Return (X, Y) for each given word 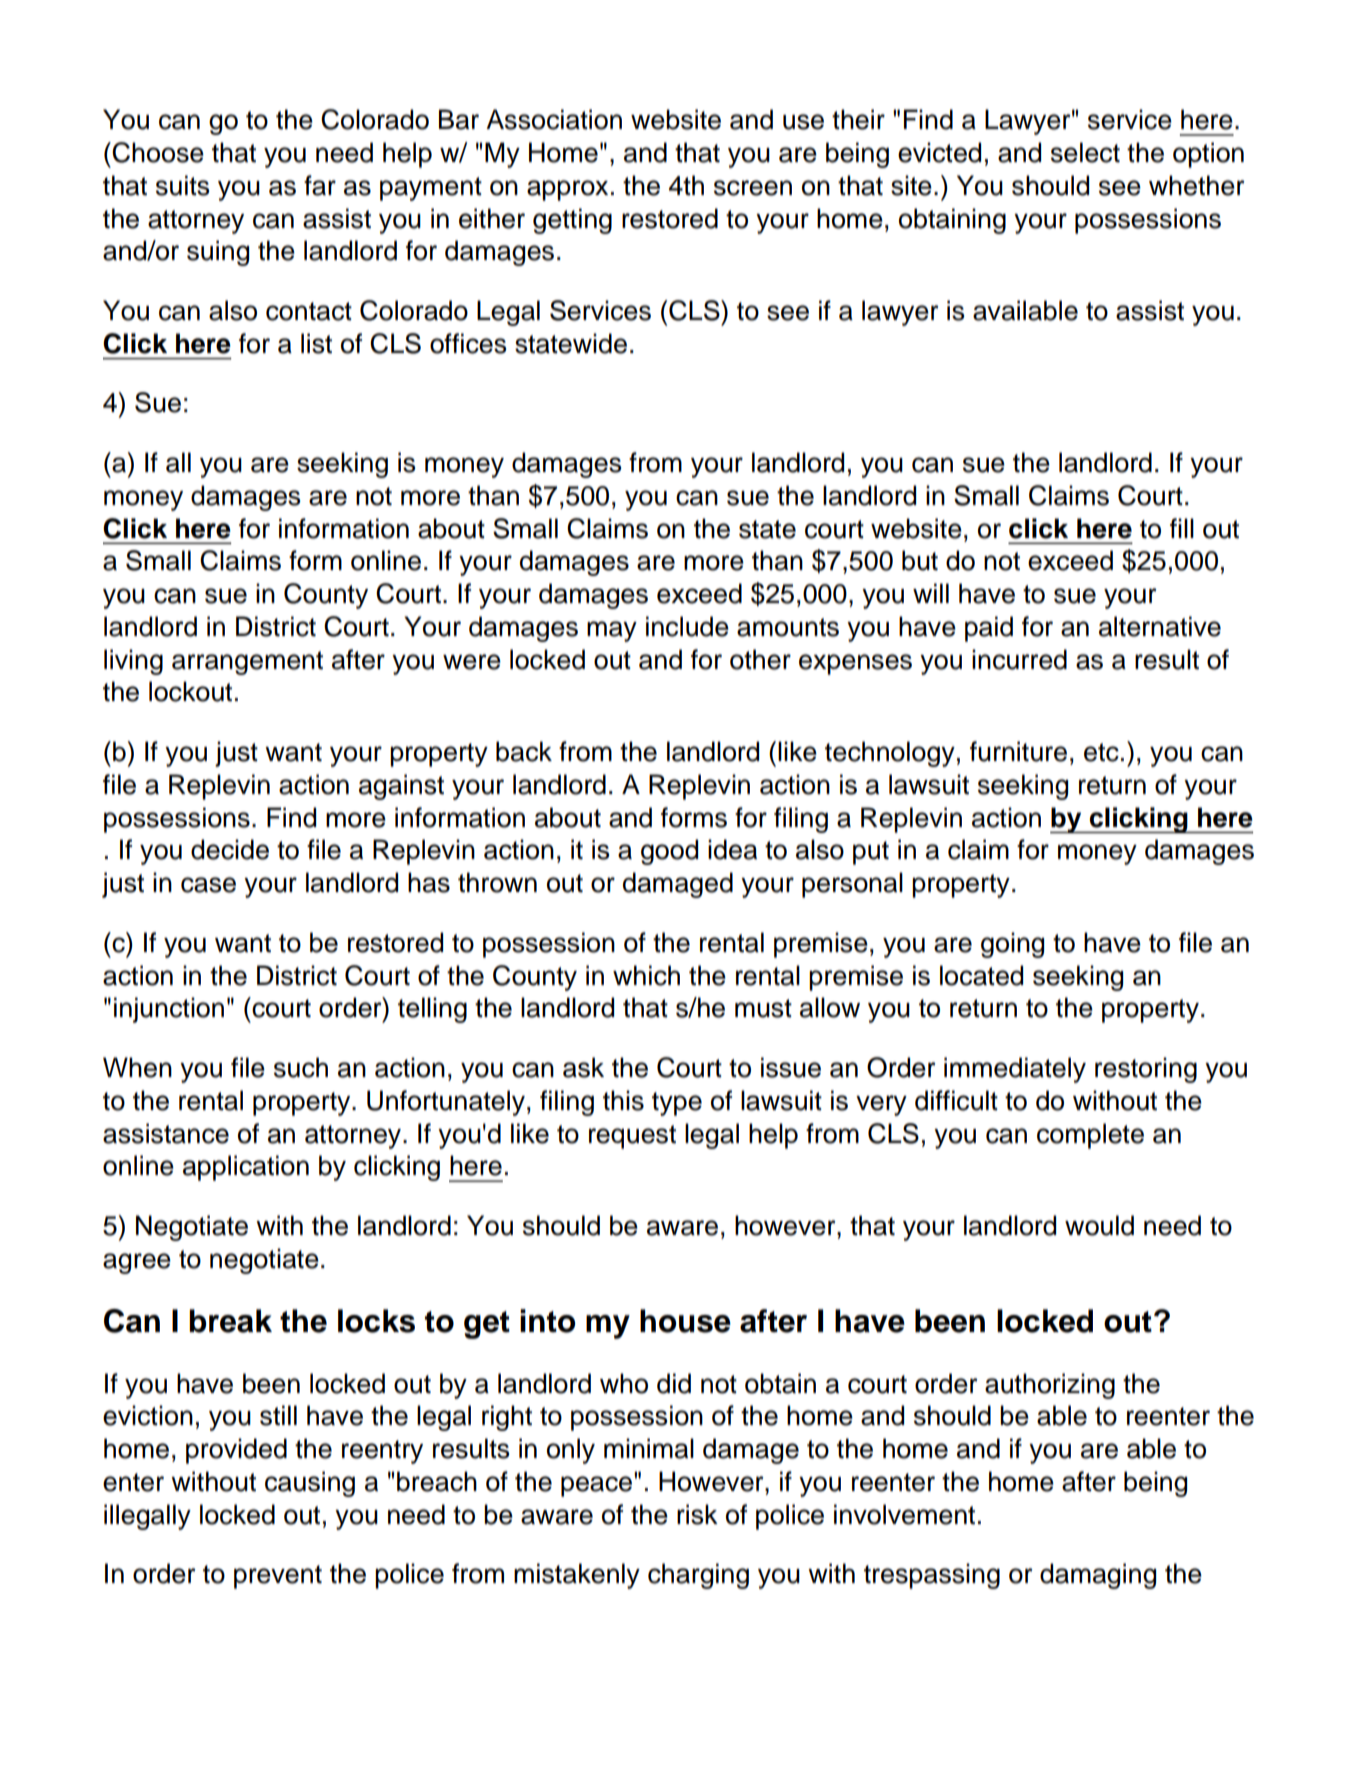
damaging (1098, 1576)
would (1099, 1225)
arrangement (247, 663)
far (320, 185)
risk (697, 1514)
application (246, 1168)
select (1085, 152)
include (687, 626)
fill (1182, 528)
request (632, 1137)
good (669, 852)
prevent (278, 1577)
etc (1101, 752)
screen (753, 188)
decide (230, 849)
